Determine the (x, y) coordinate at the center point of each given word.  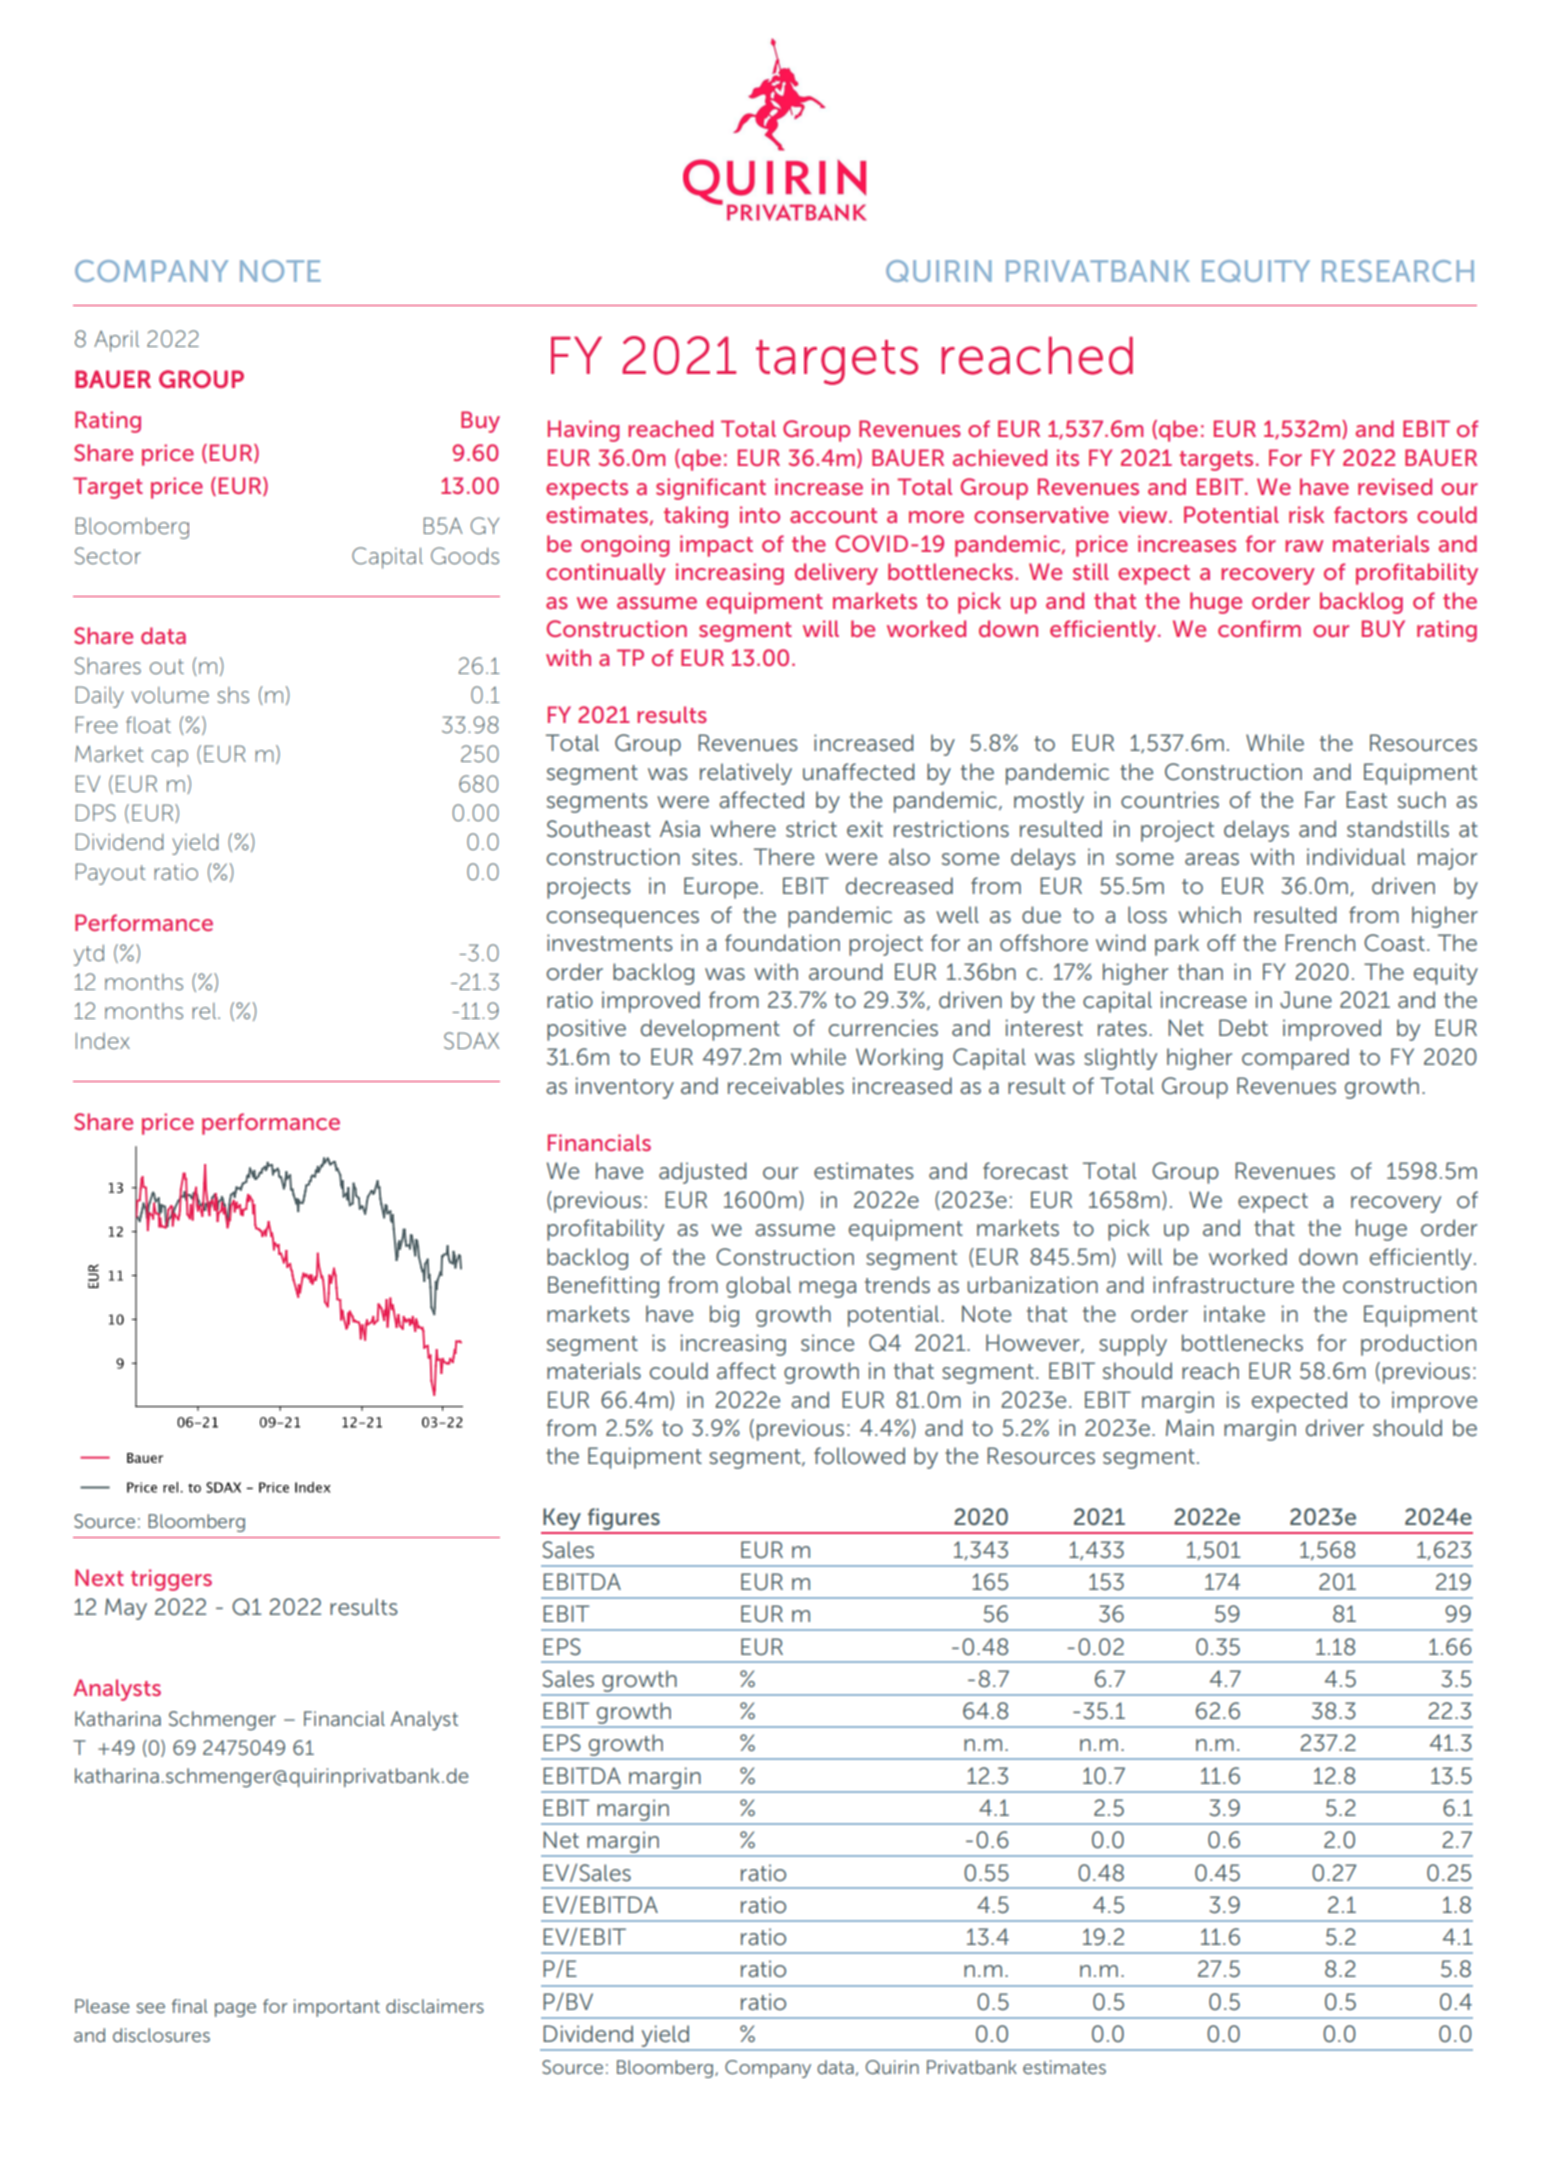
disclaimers (435, 2006)
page (235, 2010)
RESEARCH (1398, 271)
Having (583, 431)
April (116, 341)
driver (1335, 1428)
